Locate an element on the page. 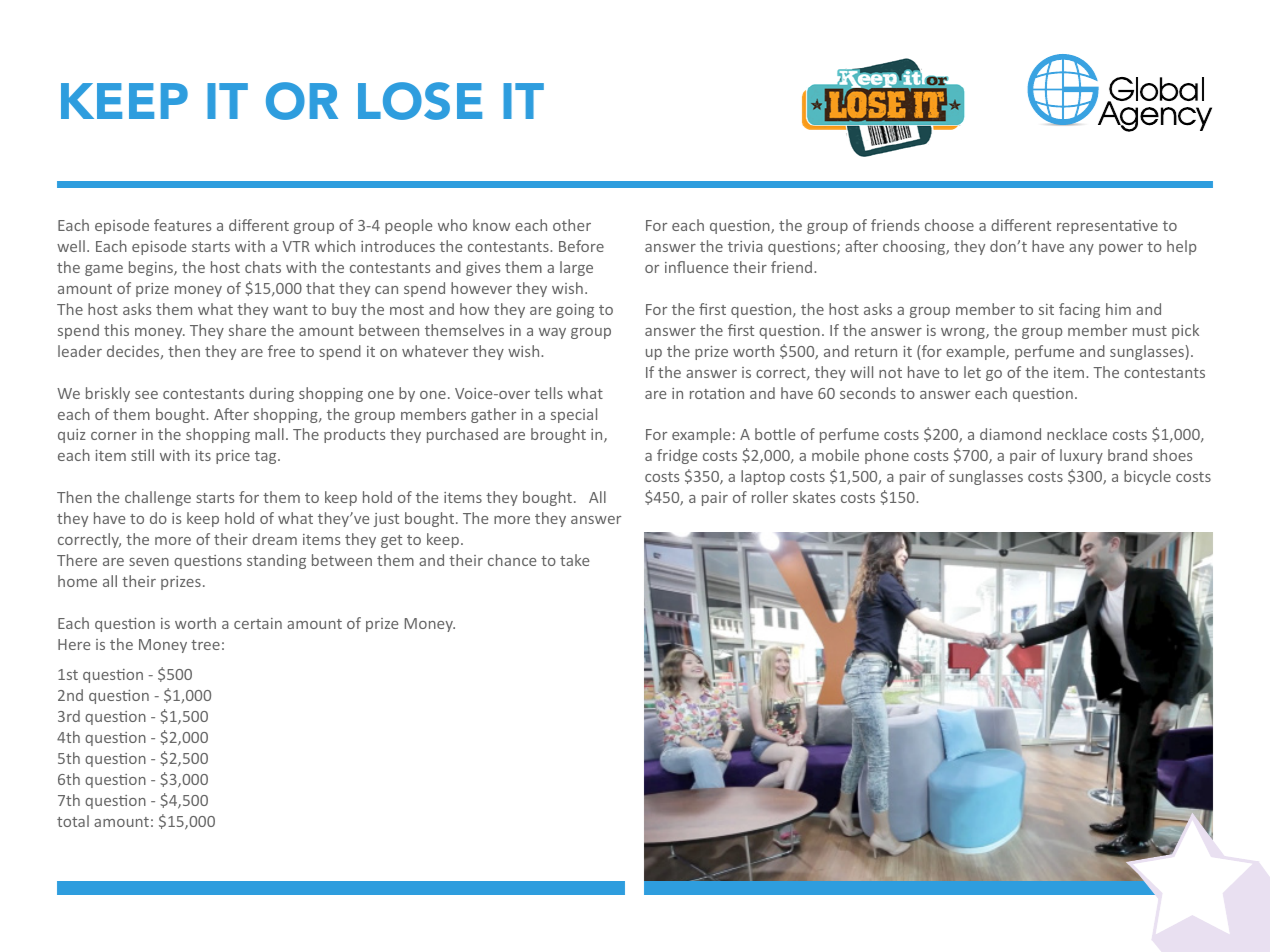  let is located at coordinates (972, 372).
